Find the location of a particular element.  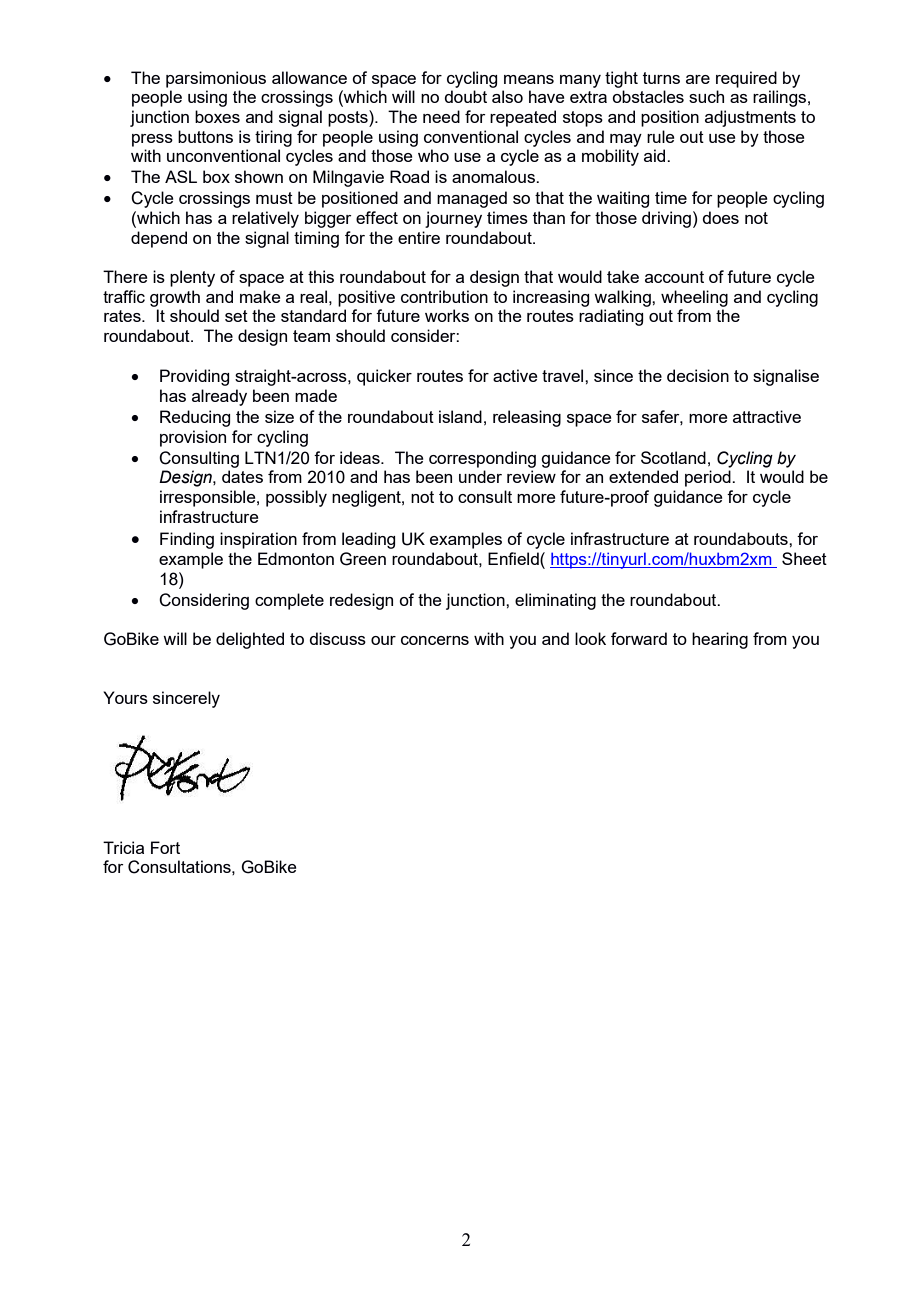

decision is located at coordinates (698, 375).
